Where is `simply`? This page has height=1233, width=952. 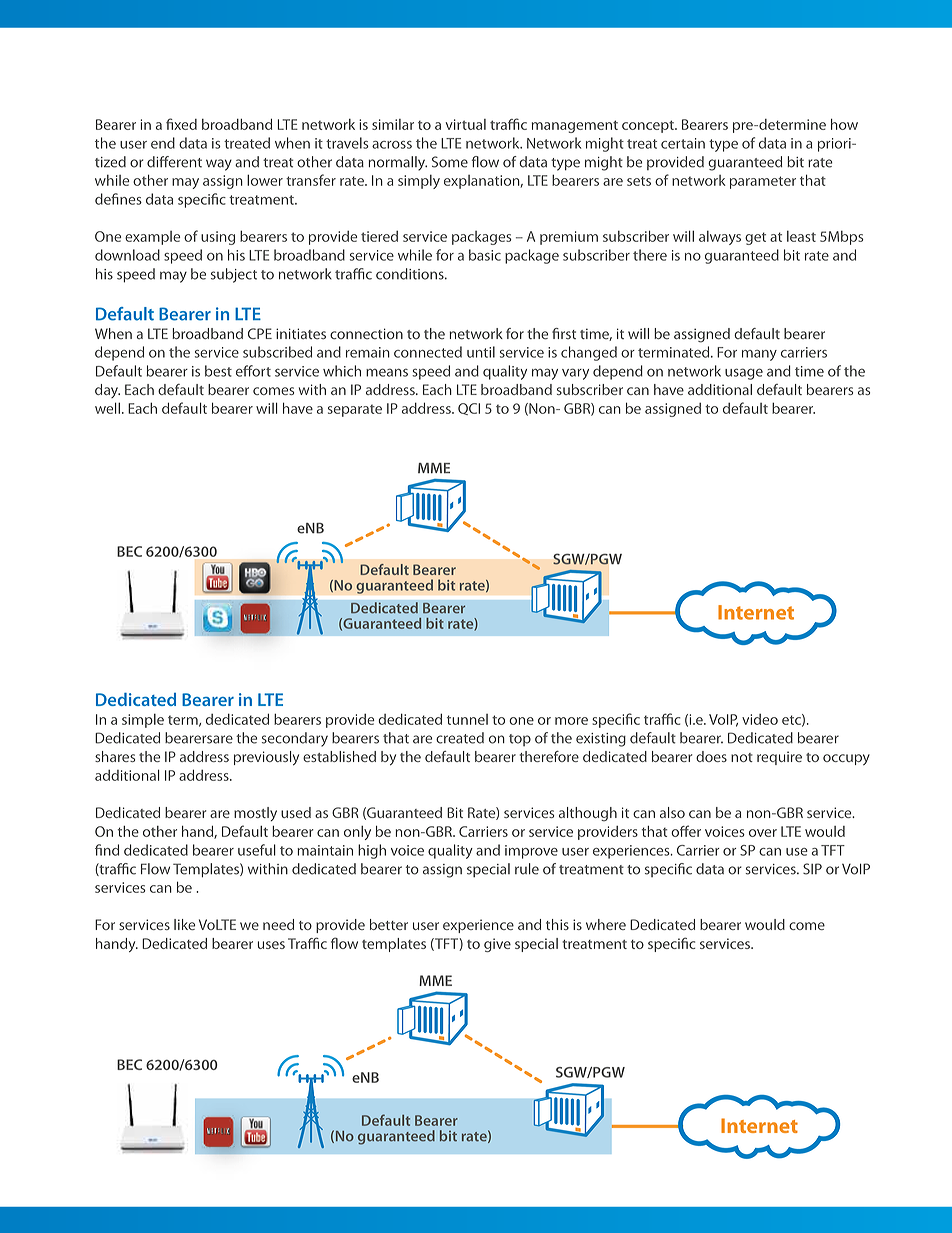
simply is located at coordinates (419, 182).
